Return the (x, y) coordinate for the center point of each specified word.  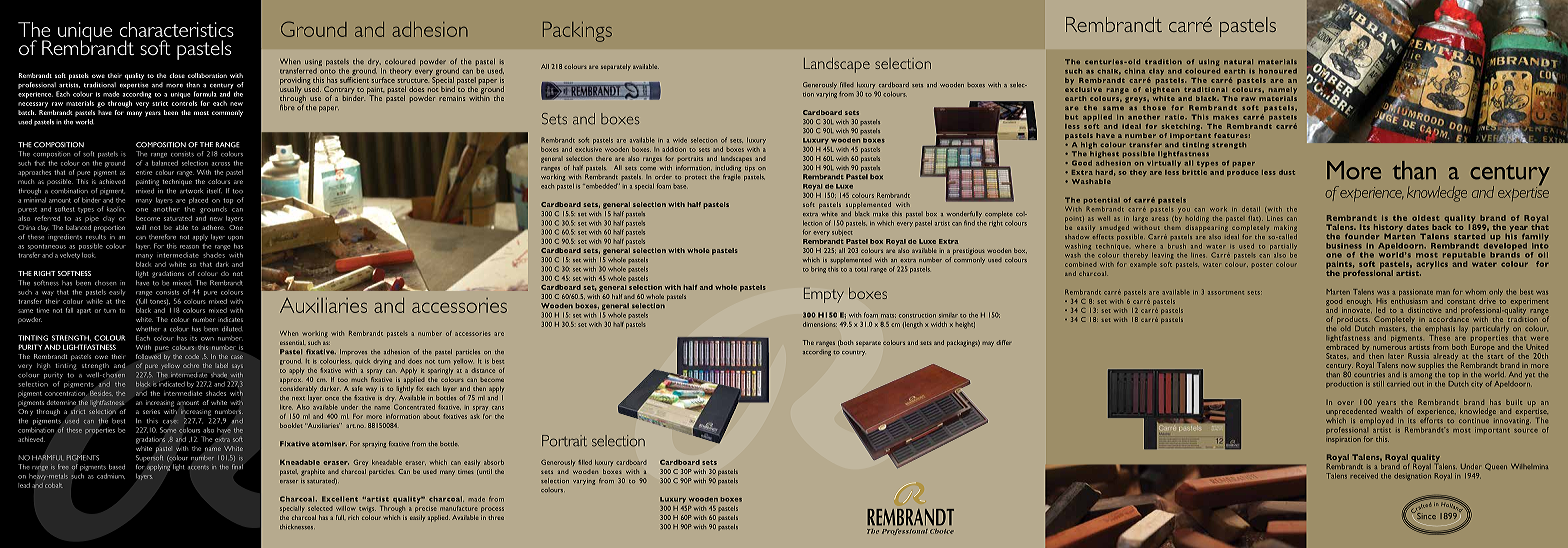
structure (413, 81)
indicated (172, 384)
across (221, 164)
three (496, 517)
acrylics (1432, 265)
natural (1238, 61)
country (854, 353)
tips (750, 169)
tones (159, 302)
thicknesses (297, 526)
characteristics (177, 29)
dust (1287, 172)
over (1345, 403)
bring (818, 270)
